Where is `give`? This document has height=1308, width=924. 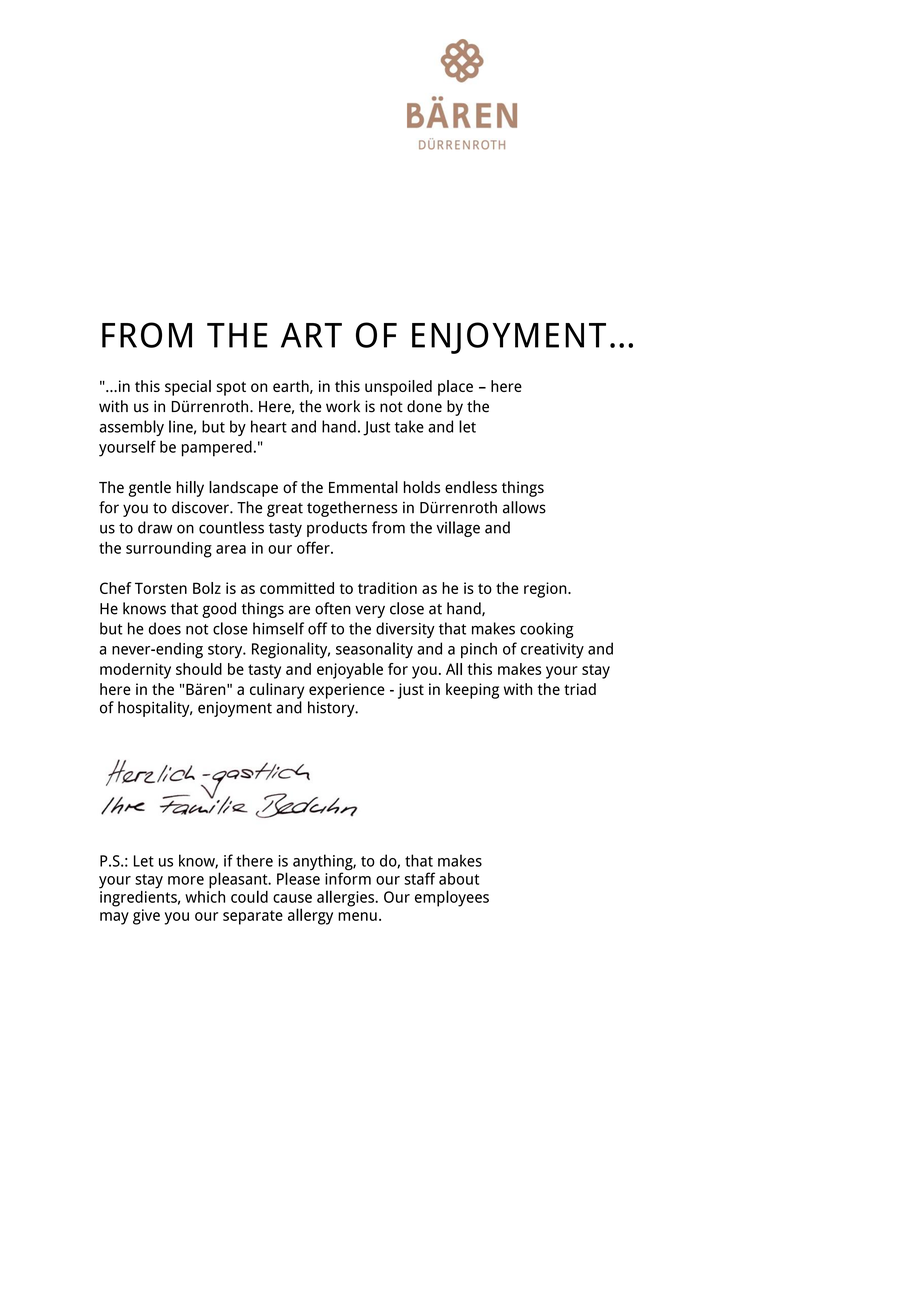 give is located at coordinates (146, 917).
